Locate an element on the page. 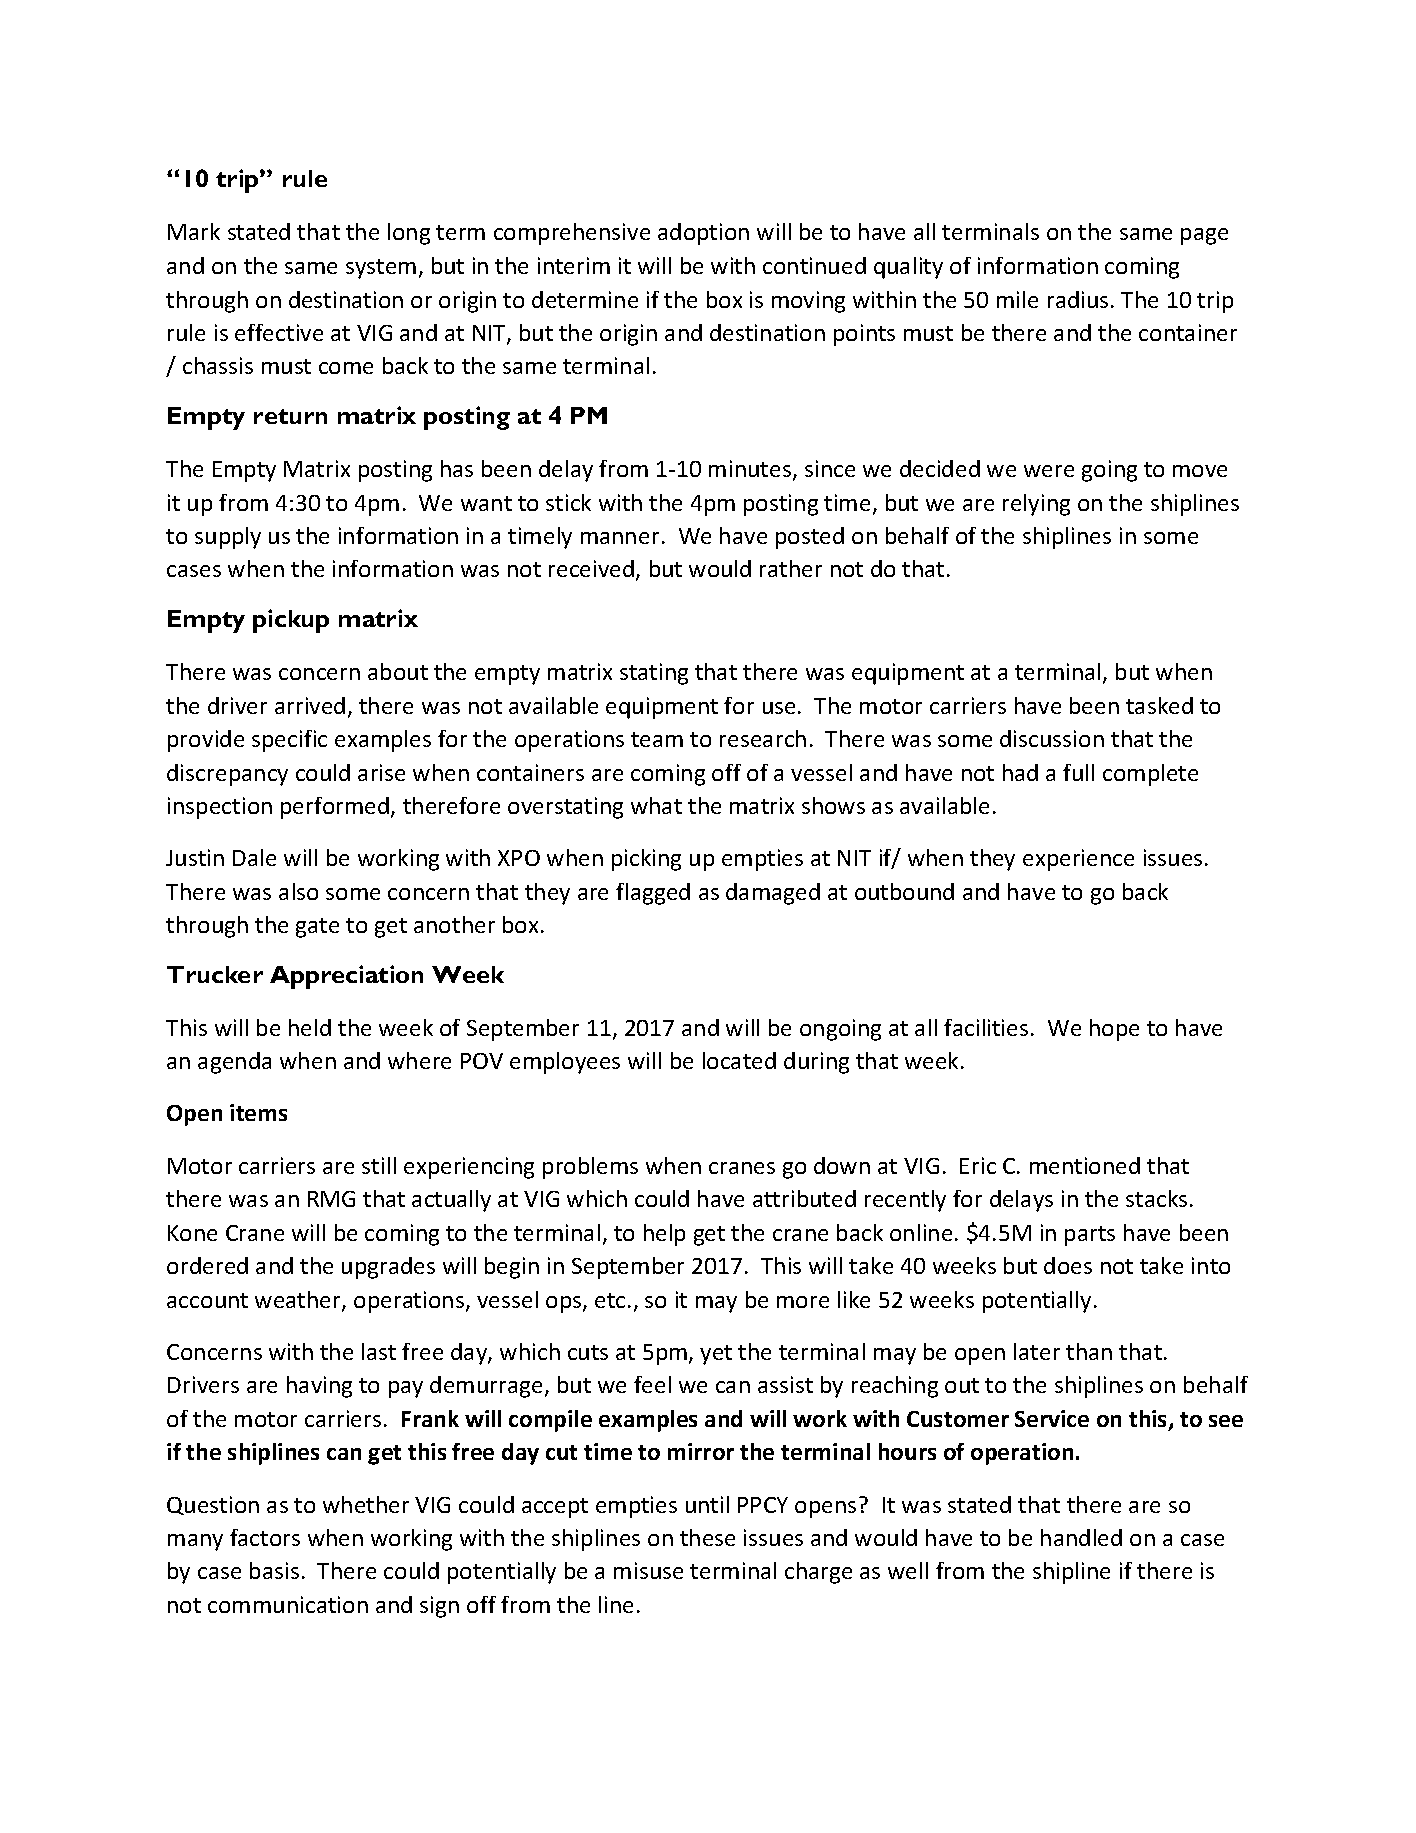 The width and height of the image is (1416, 1833). gate is located at coordinates (317, 928).
